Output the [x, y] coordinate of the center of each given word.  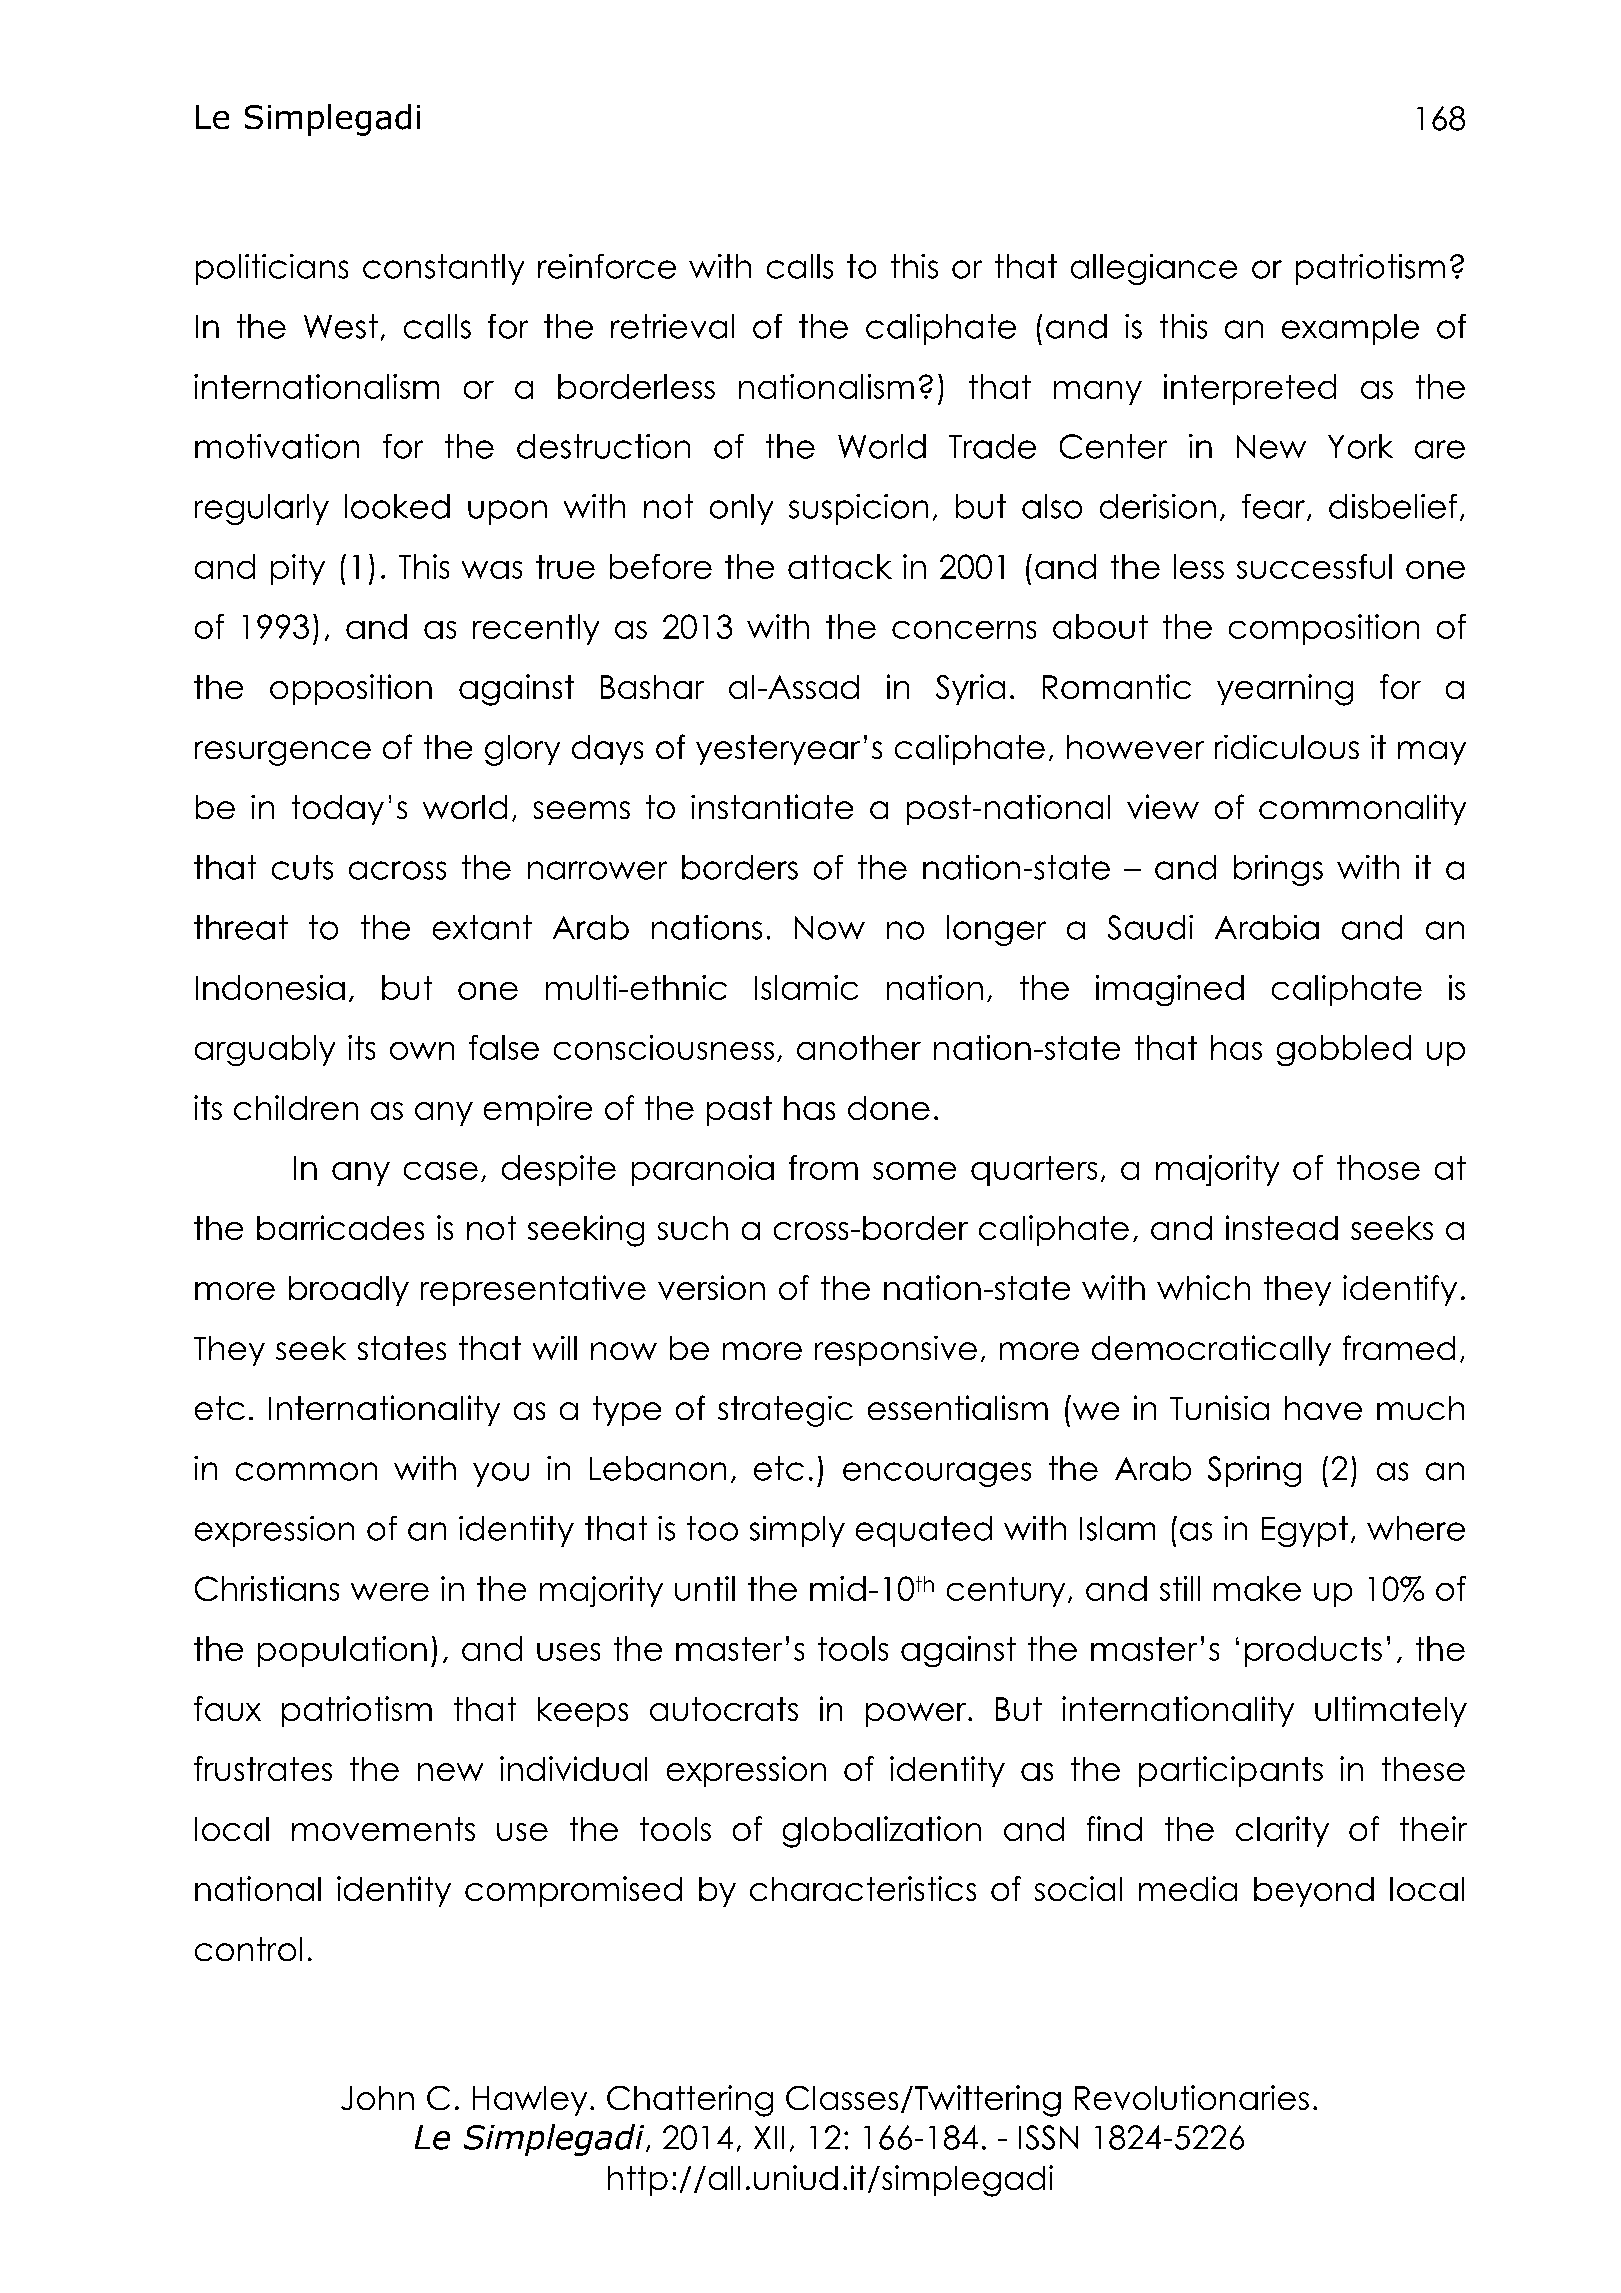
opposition [351, 689]
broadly [349, 1291]
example [1350, 329]
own [422, 1051]
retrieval [672, 326]
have [1323, 1408]
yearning [1285, 690]
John [377, 2098]
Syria [970, 689]
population [342, 1651]
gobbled [1344, 1050]
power [917, 1715]
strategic [785, 1411]
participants [1231, 1771]
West [341, 326]
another [859, 1047]
